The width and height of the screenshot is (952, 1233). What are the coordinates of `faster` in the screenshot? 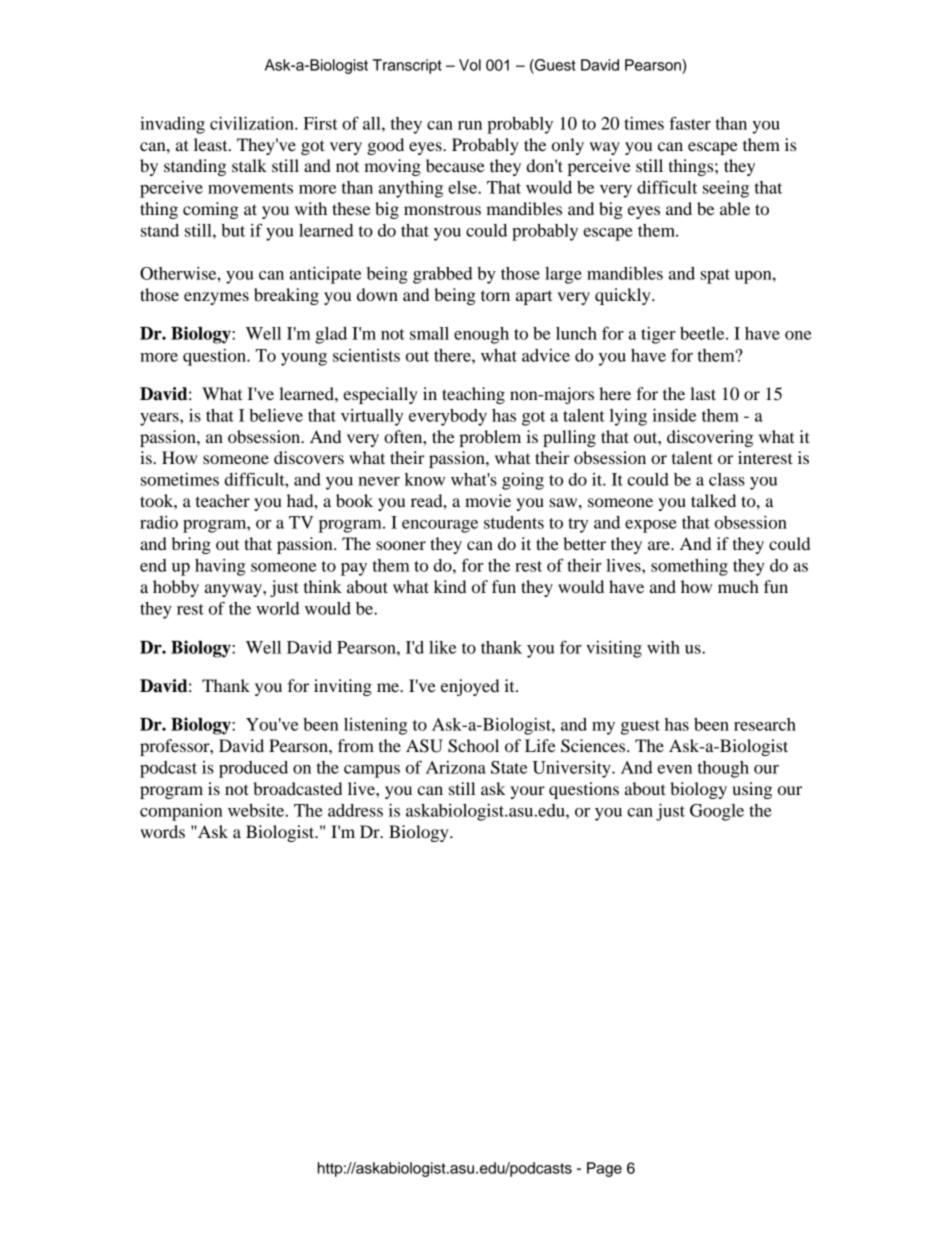 It's located at (690, 123).
